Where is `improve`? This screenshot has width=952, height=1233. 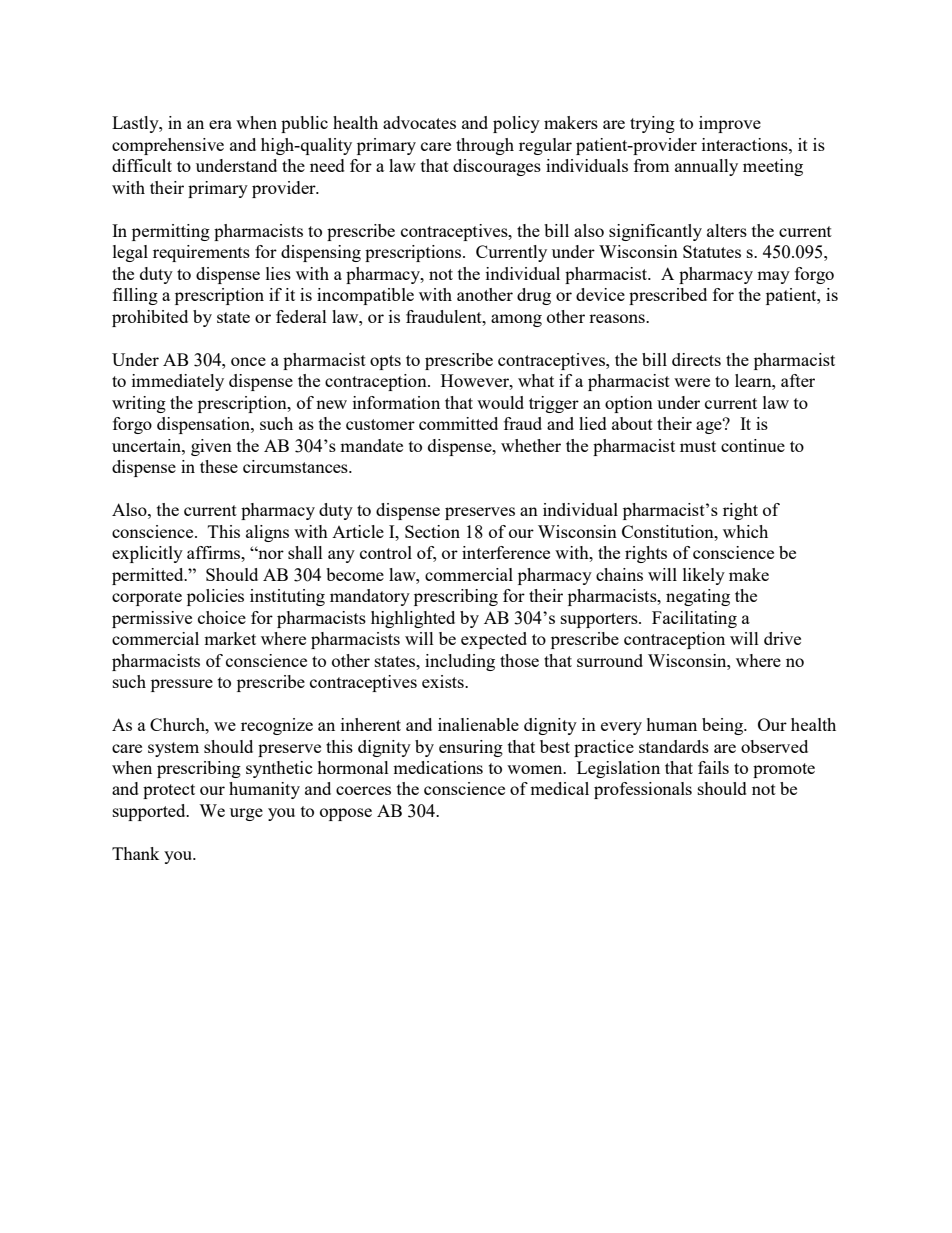 improve is located at coordinates (730, 124).
